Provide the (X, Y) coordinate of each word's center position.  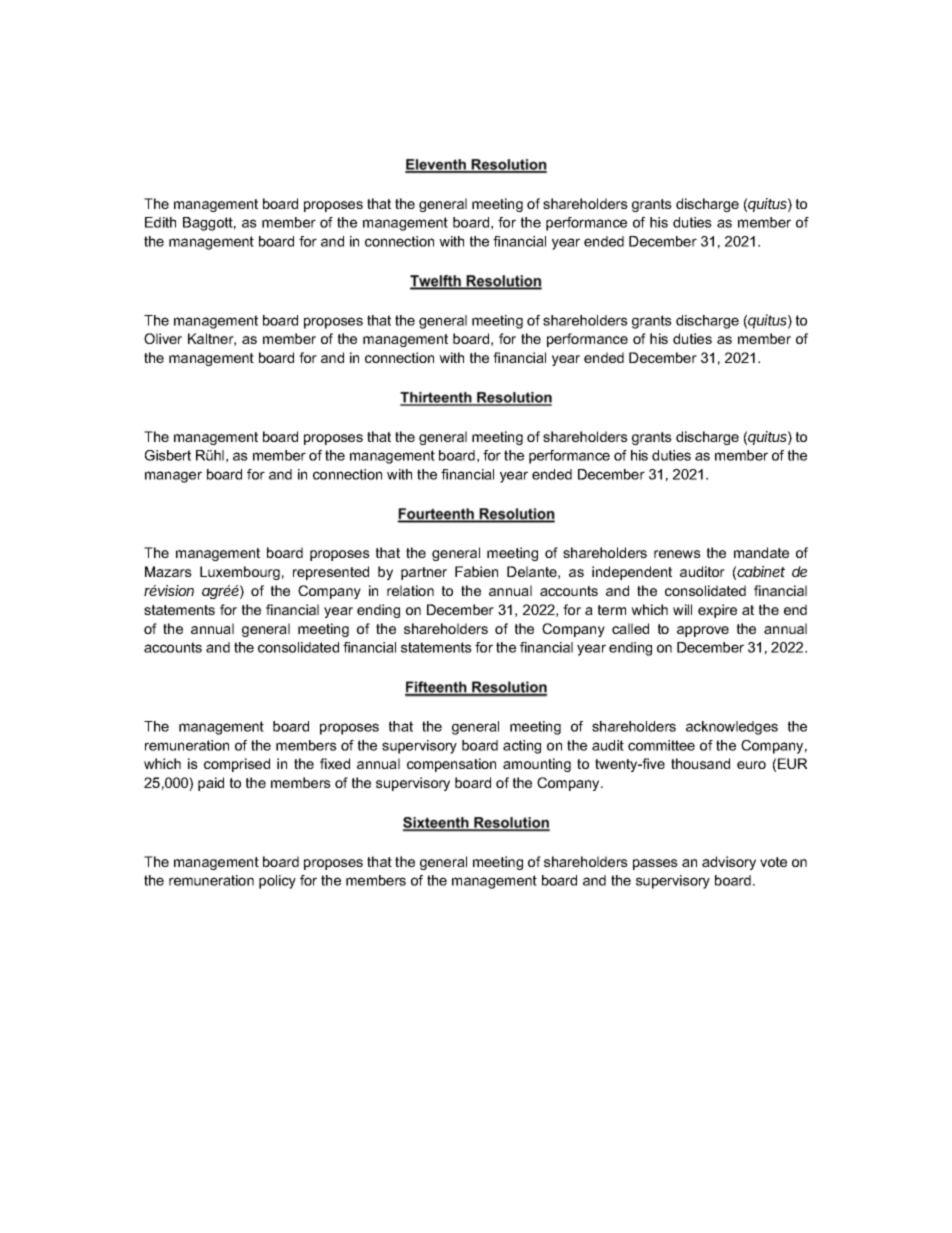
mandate (761, 552)
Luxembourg (240, 573)
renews (677, 554)
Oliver (163, 338)
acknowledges (732, 728)
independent (632, 573)
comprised (237, 765)
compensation (451, 765)
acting (522, 747)
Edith (160, 222)
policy (277, 882)
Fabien (476, 571)
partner (424, 573)
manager (173, 477)
